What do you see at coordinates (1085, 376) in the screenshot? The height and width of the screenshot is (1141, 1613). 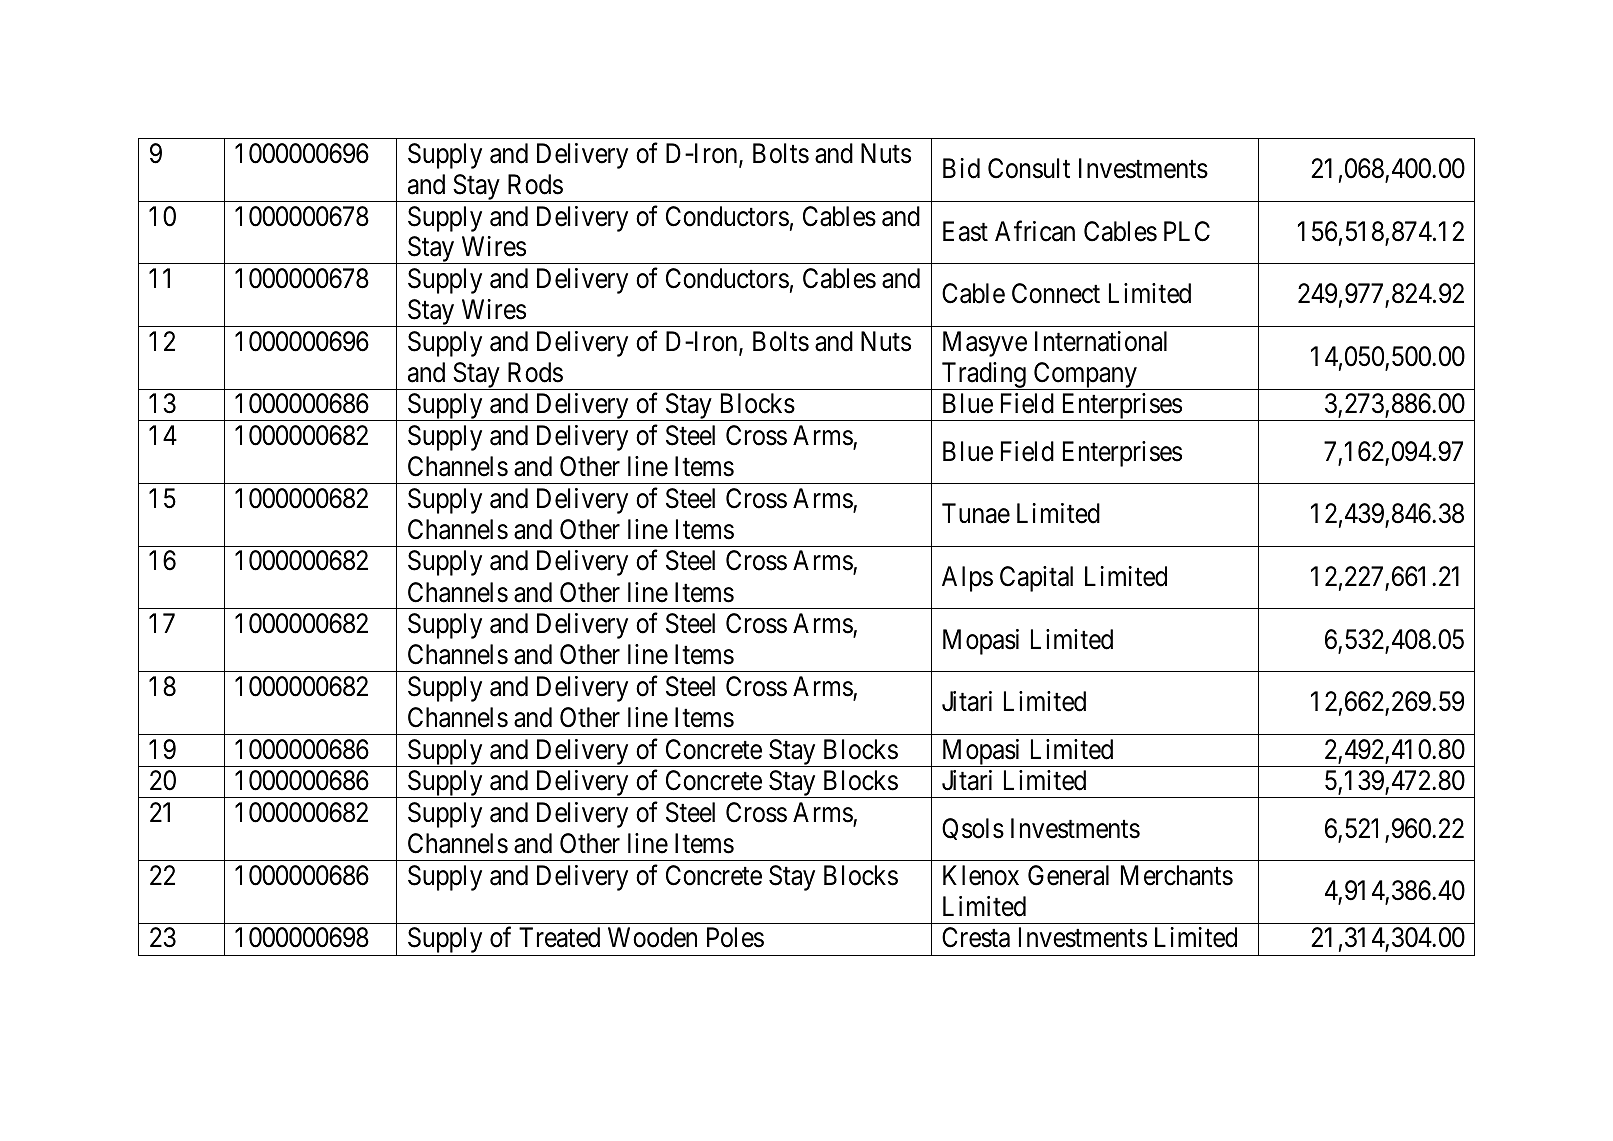 I see `Company` at bounding box center [1085, 376].
